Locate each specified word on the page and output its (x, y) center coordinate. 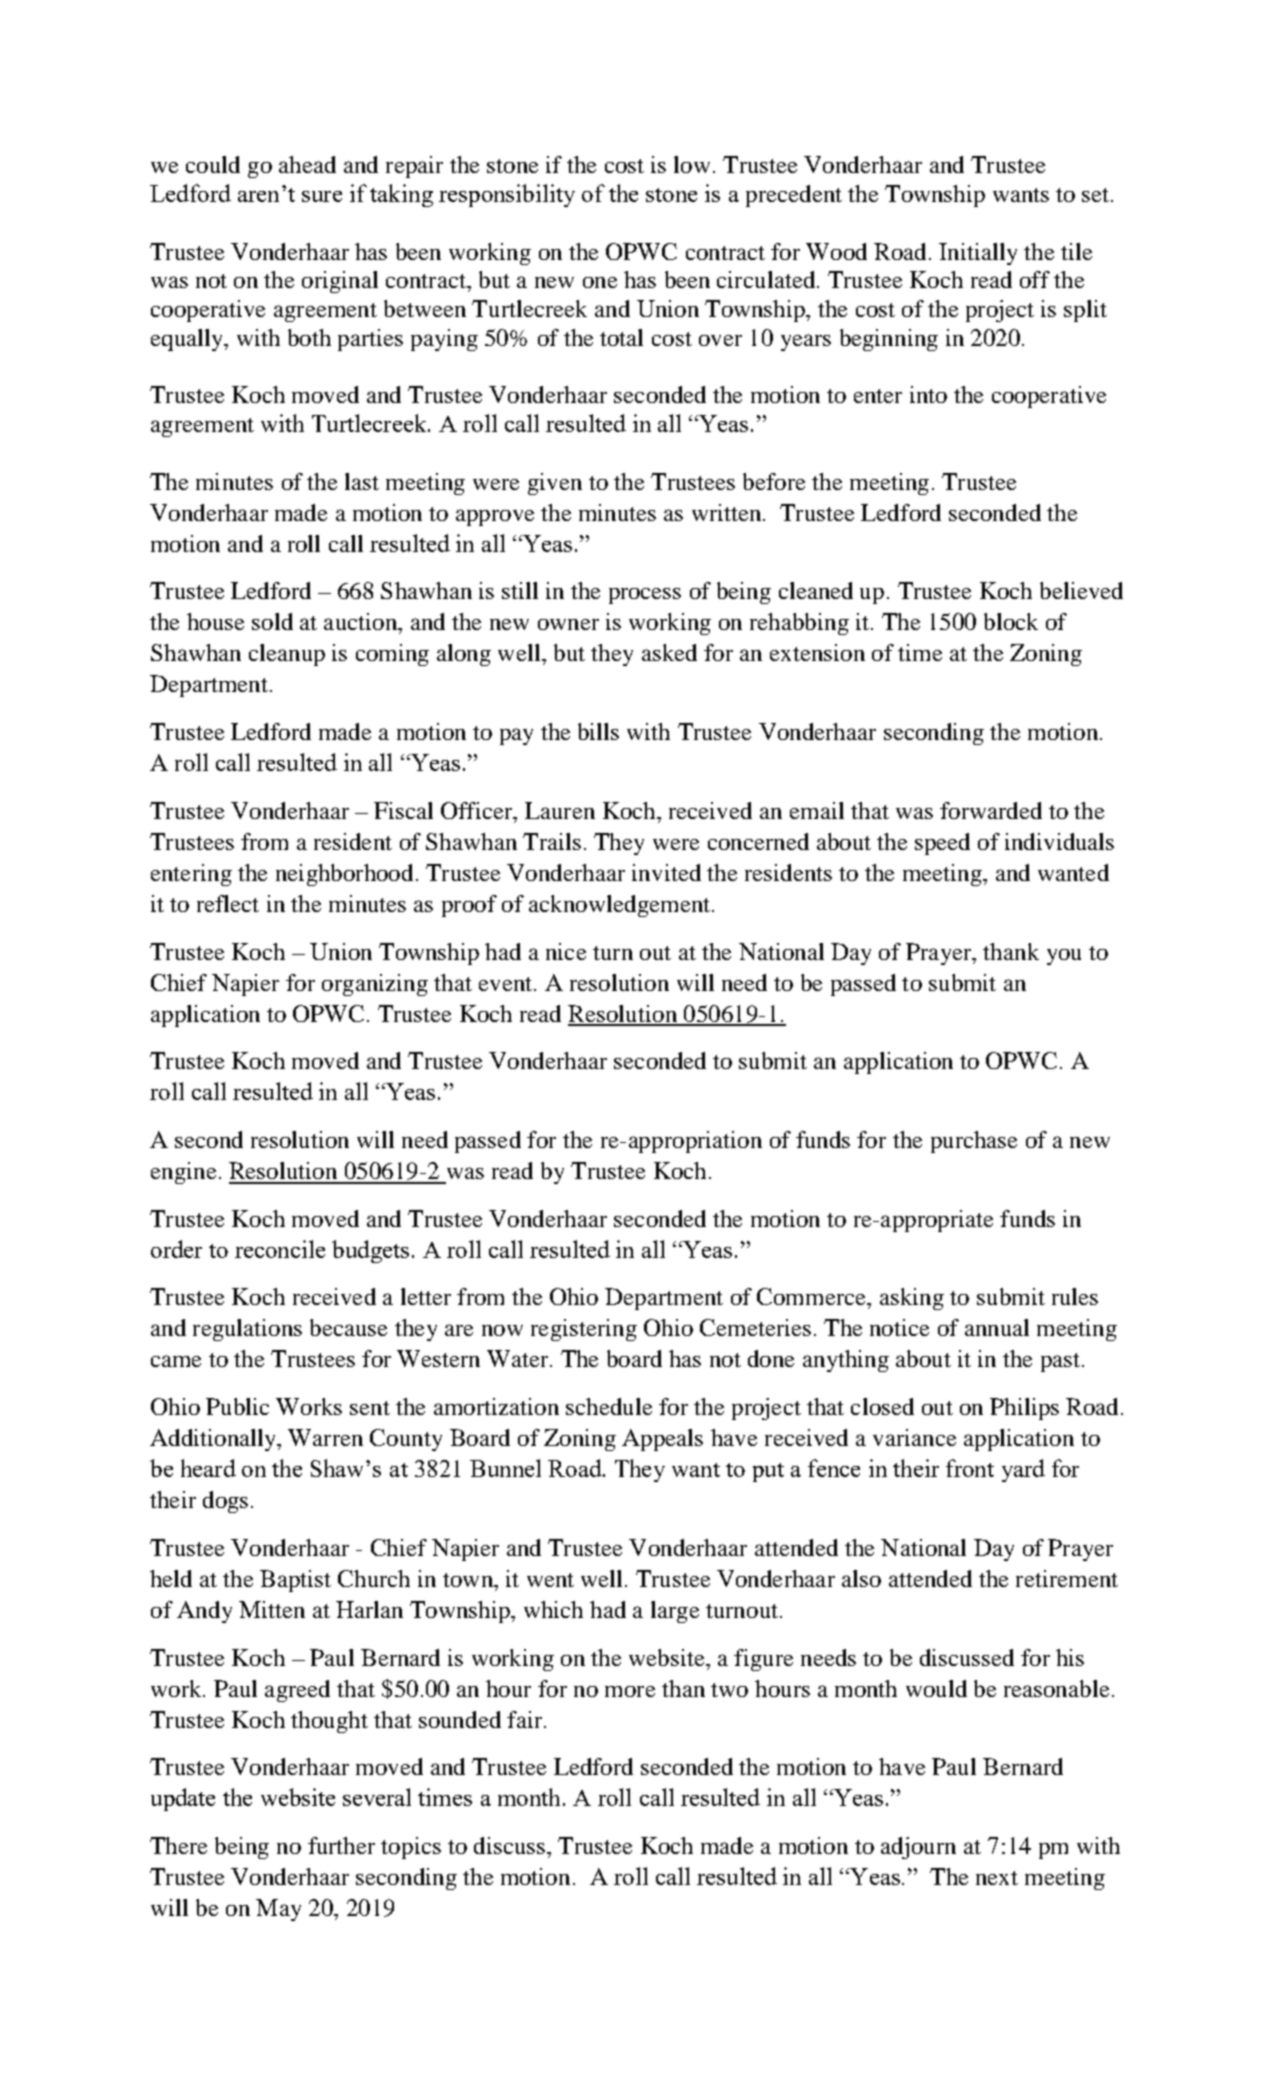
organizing (375, 985)
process (645, 596)
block (1011, 621)
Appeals (662, 1440)
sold (272, 621)
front (970, 1468)
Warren (325, 1437)
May (278, 1910)
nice (566, 951)
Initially (978, 254)
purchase (974, 1142)
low (692, 164)
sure (322, 196)
